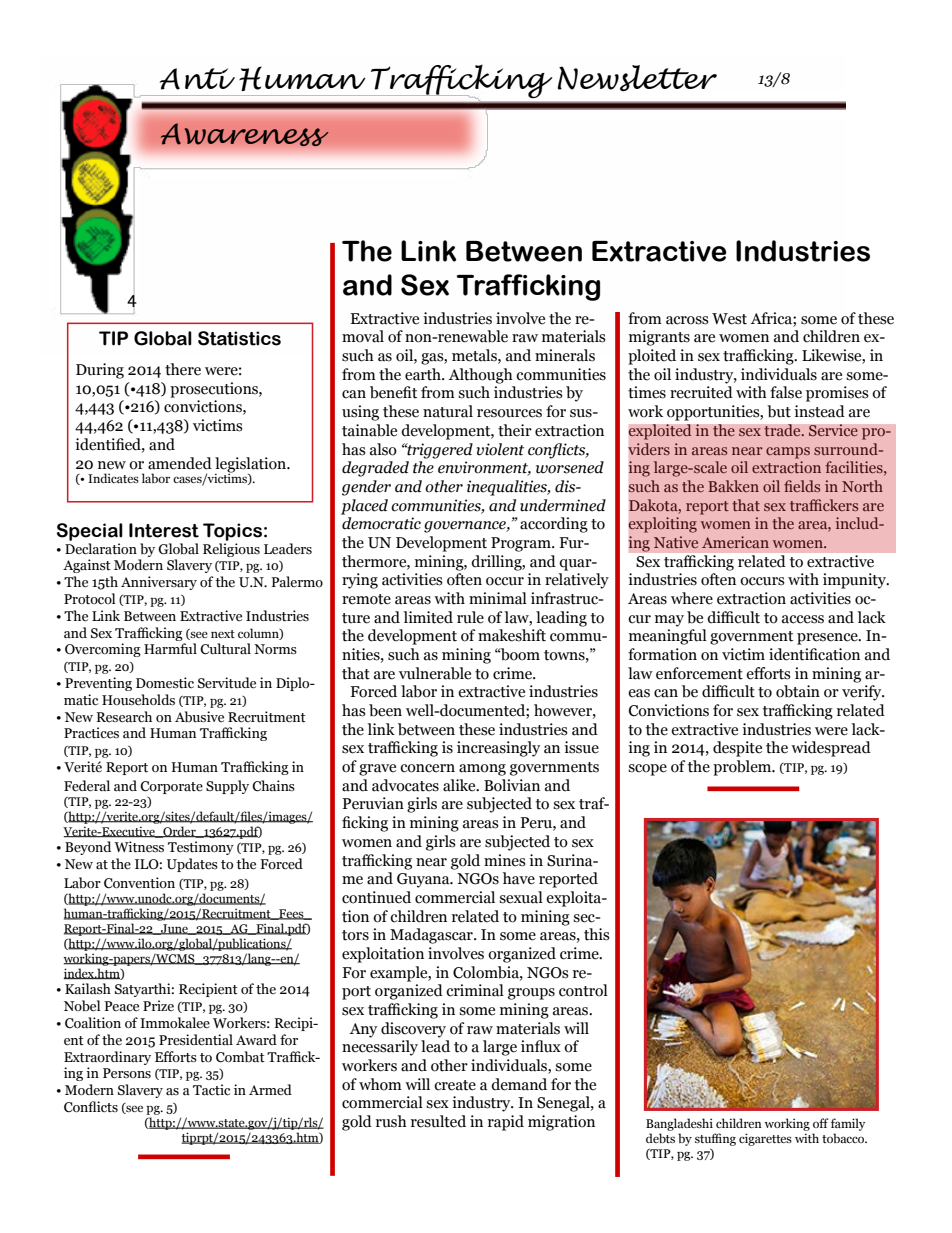 This screenshot has width=952, height=1233. I want to click on Corporate, so click(171, 787).
